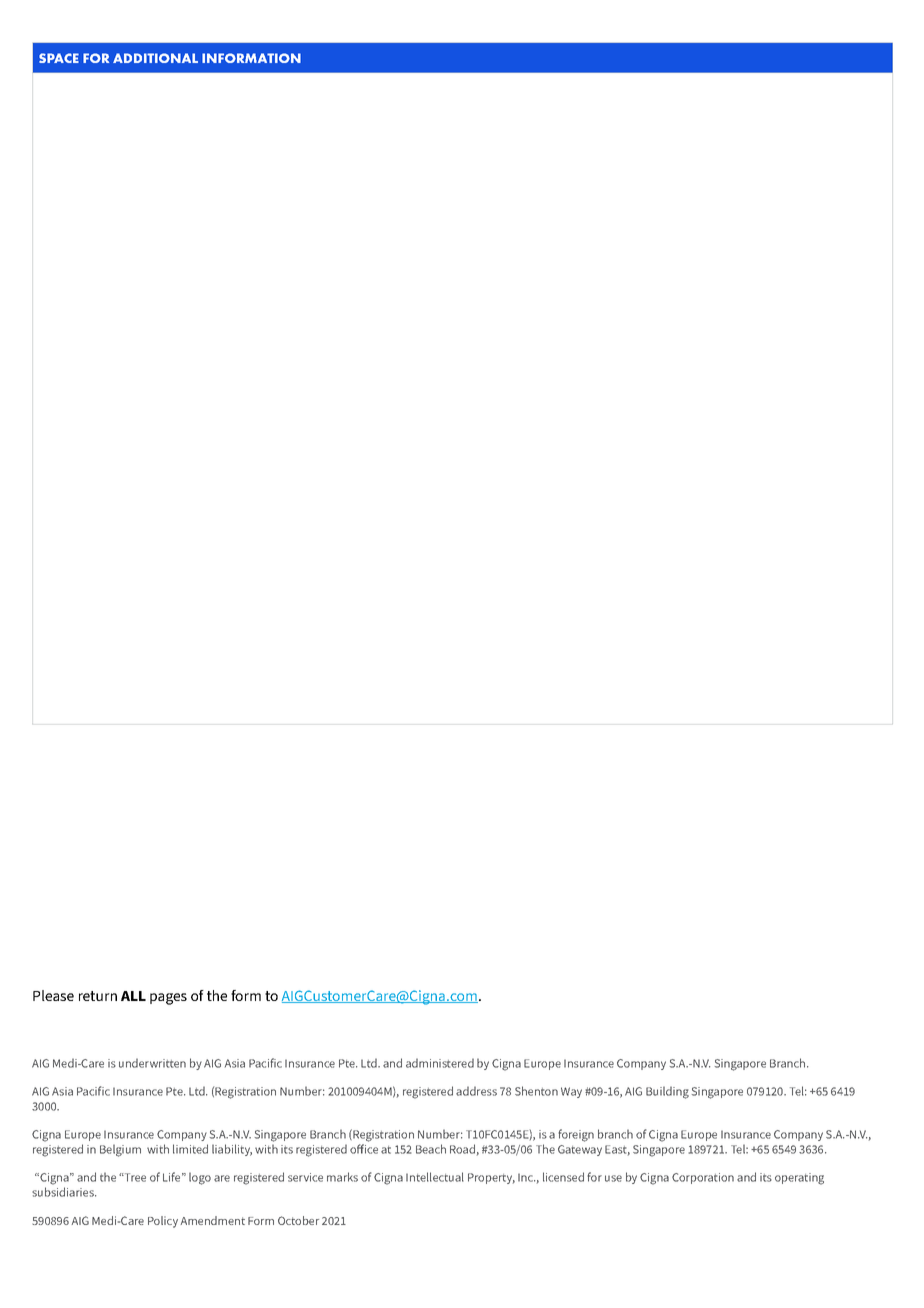 The image size is (924, 1308). Describe the element at coordinates (163, 1222) in the document. I see `Policy` at that location.
